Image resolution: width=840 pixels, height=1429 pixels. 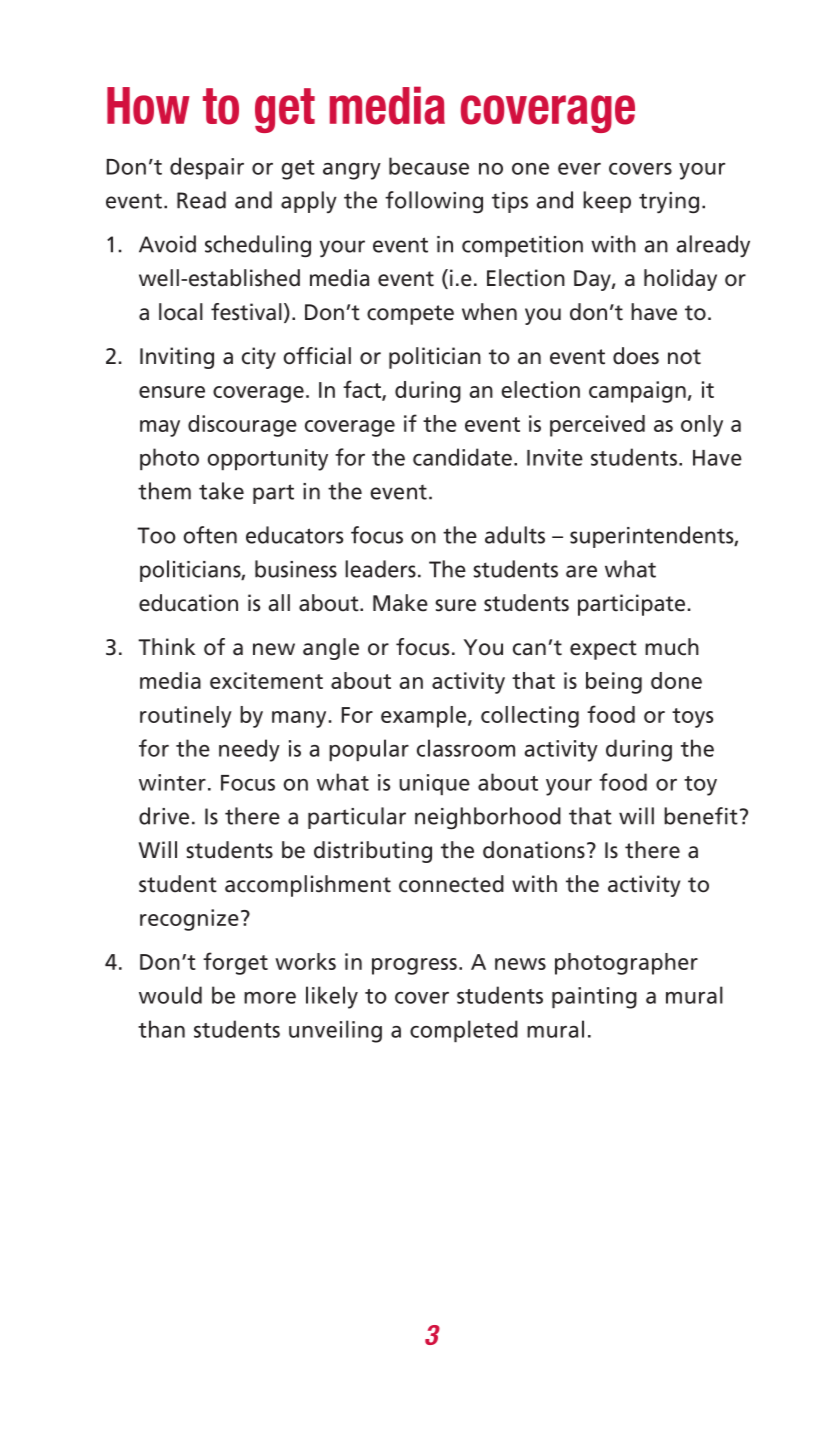 I want to click on often, so click(x=210, y=535).
